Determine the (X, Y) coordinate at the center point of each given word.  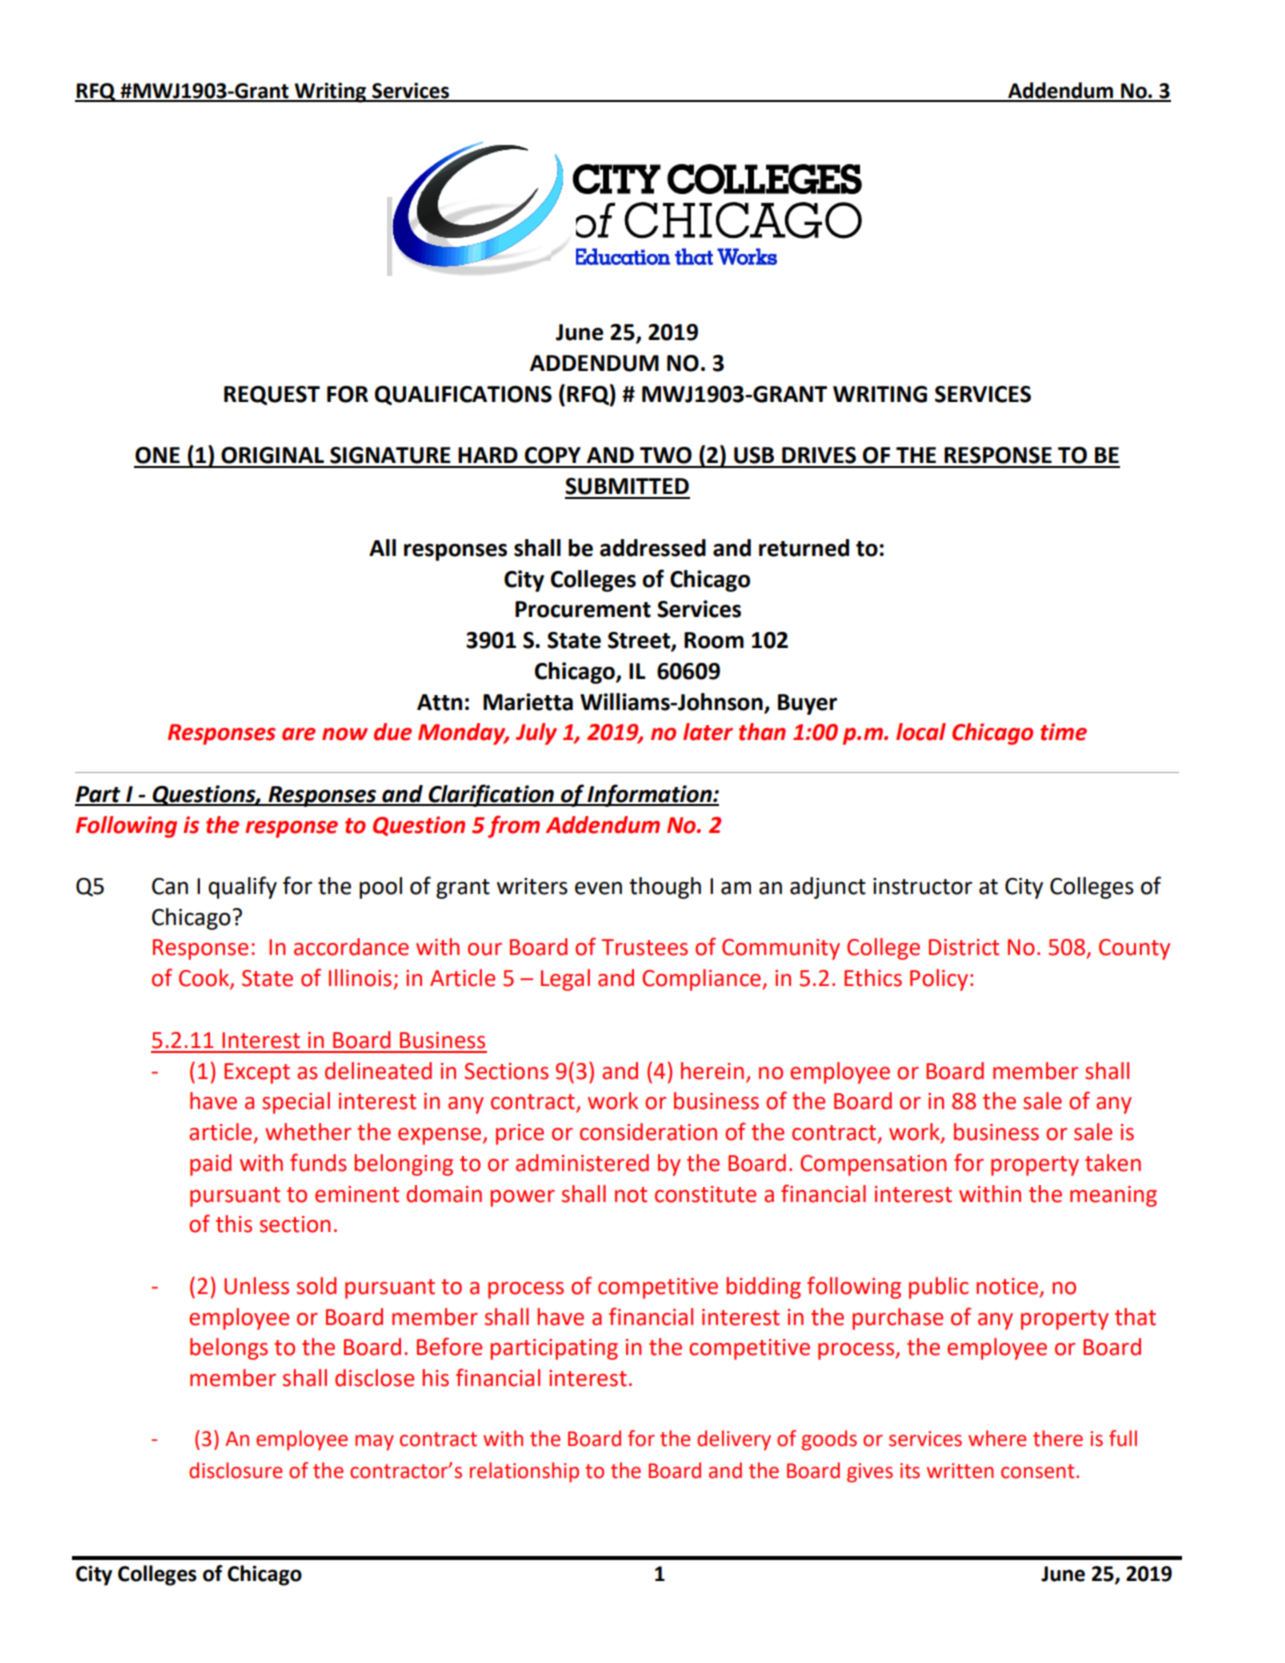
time (1063, 732)
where (997, 1438)
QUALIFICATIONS (463, 395)
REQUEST (272, 395)
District (964, 947)
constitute (705, 1194)
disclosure (235, 1470)
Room (714, 640)
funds (318, 1162)
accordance (351, 947)
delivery (734, 1440)
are (299, 734)
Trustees (644, 947)
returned (804, 548)
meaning (1113, 1196)
